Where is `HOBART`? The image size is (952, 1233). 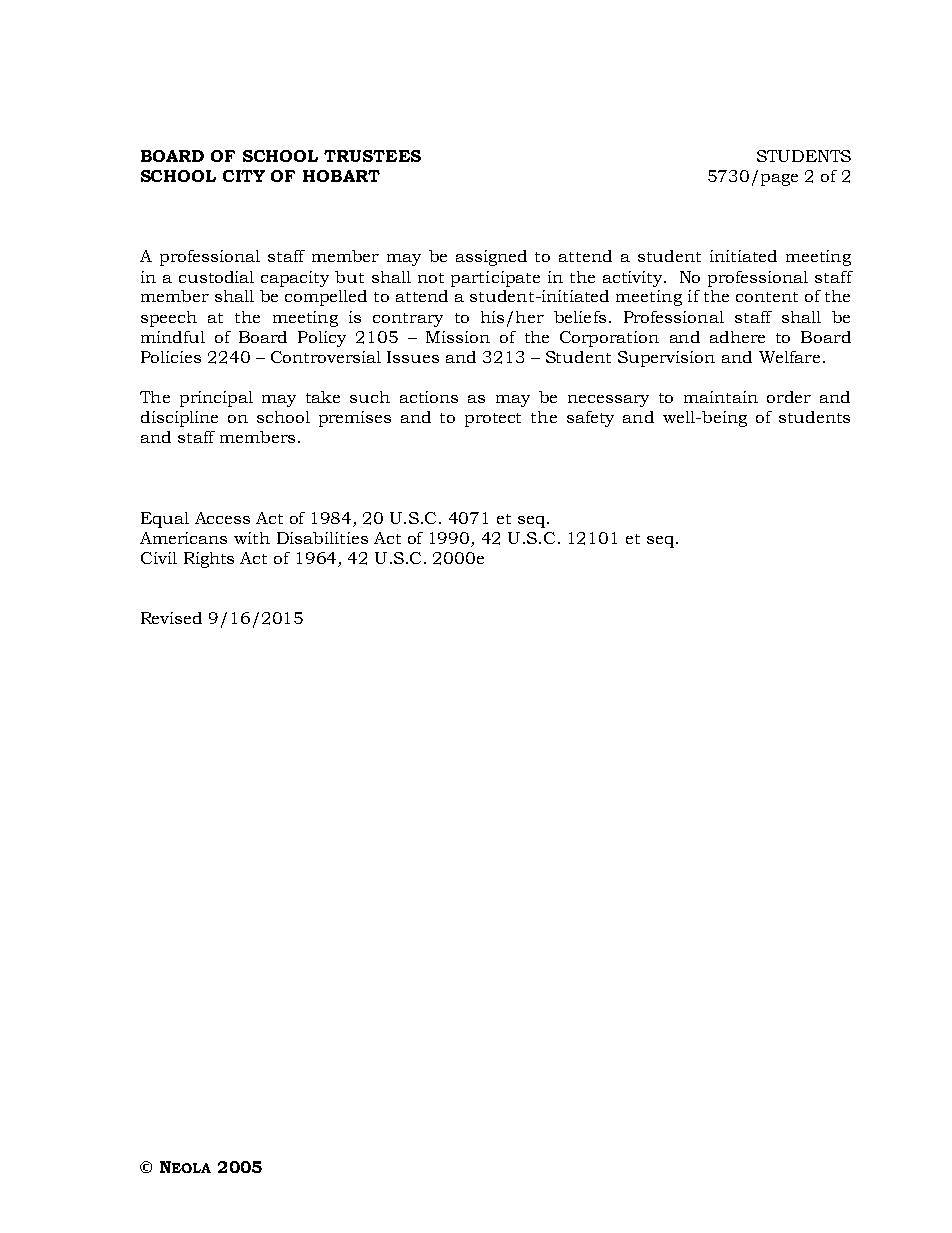 HOBART is located at coordinates (341, 176).
